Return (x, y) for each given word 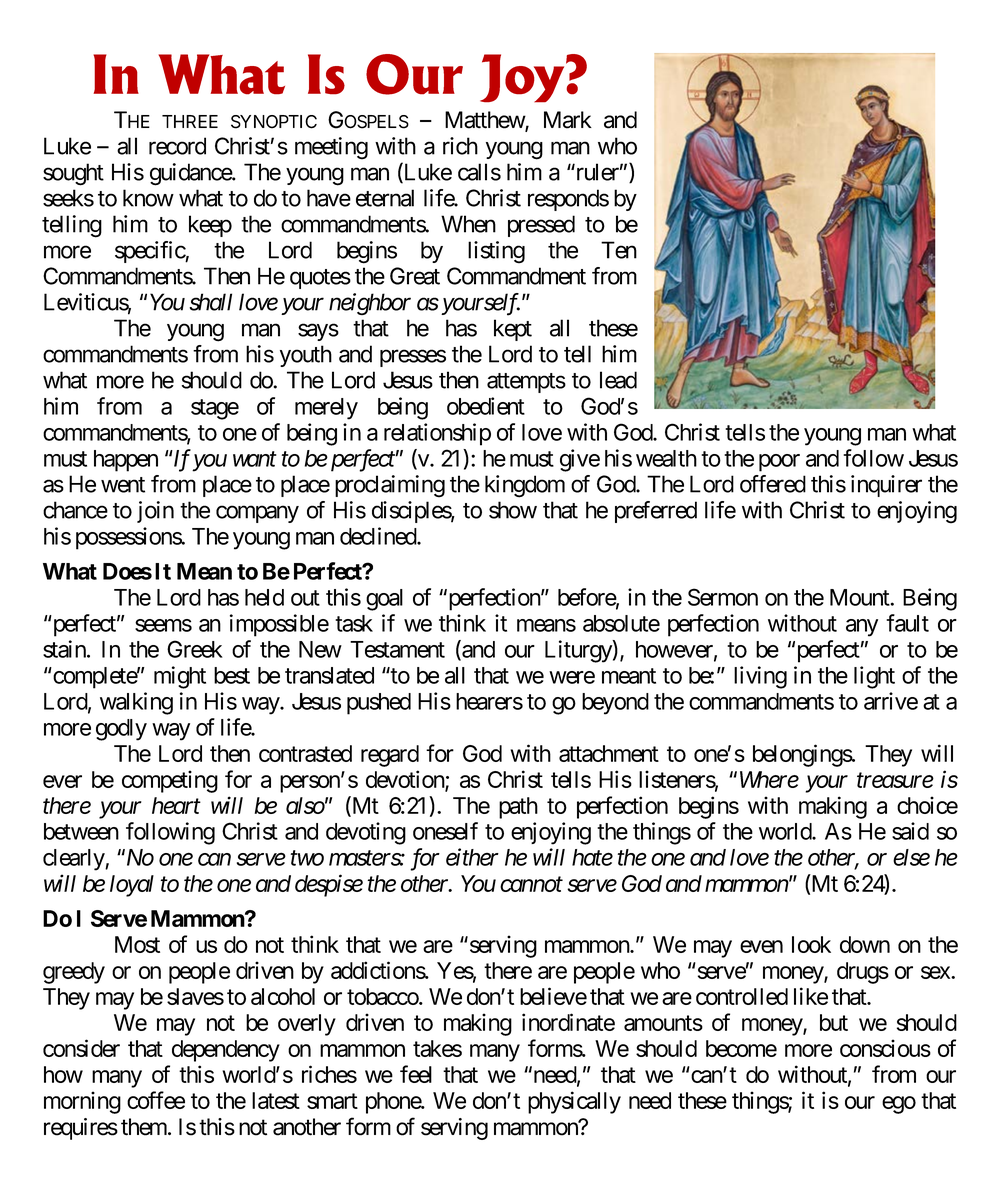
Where (769, 779)
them (145, 1127)
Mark (568, 120)
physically (574, 1102)
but (834, 1022)
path (518, 808)
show (513, 510)
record (177, 146)
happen (126, 461)
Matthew (485, 121)
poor (779, 463)
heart (176, 805)
